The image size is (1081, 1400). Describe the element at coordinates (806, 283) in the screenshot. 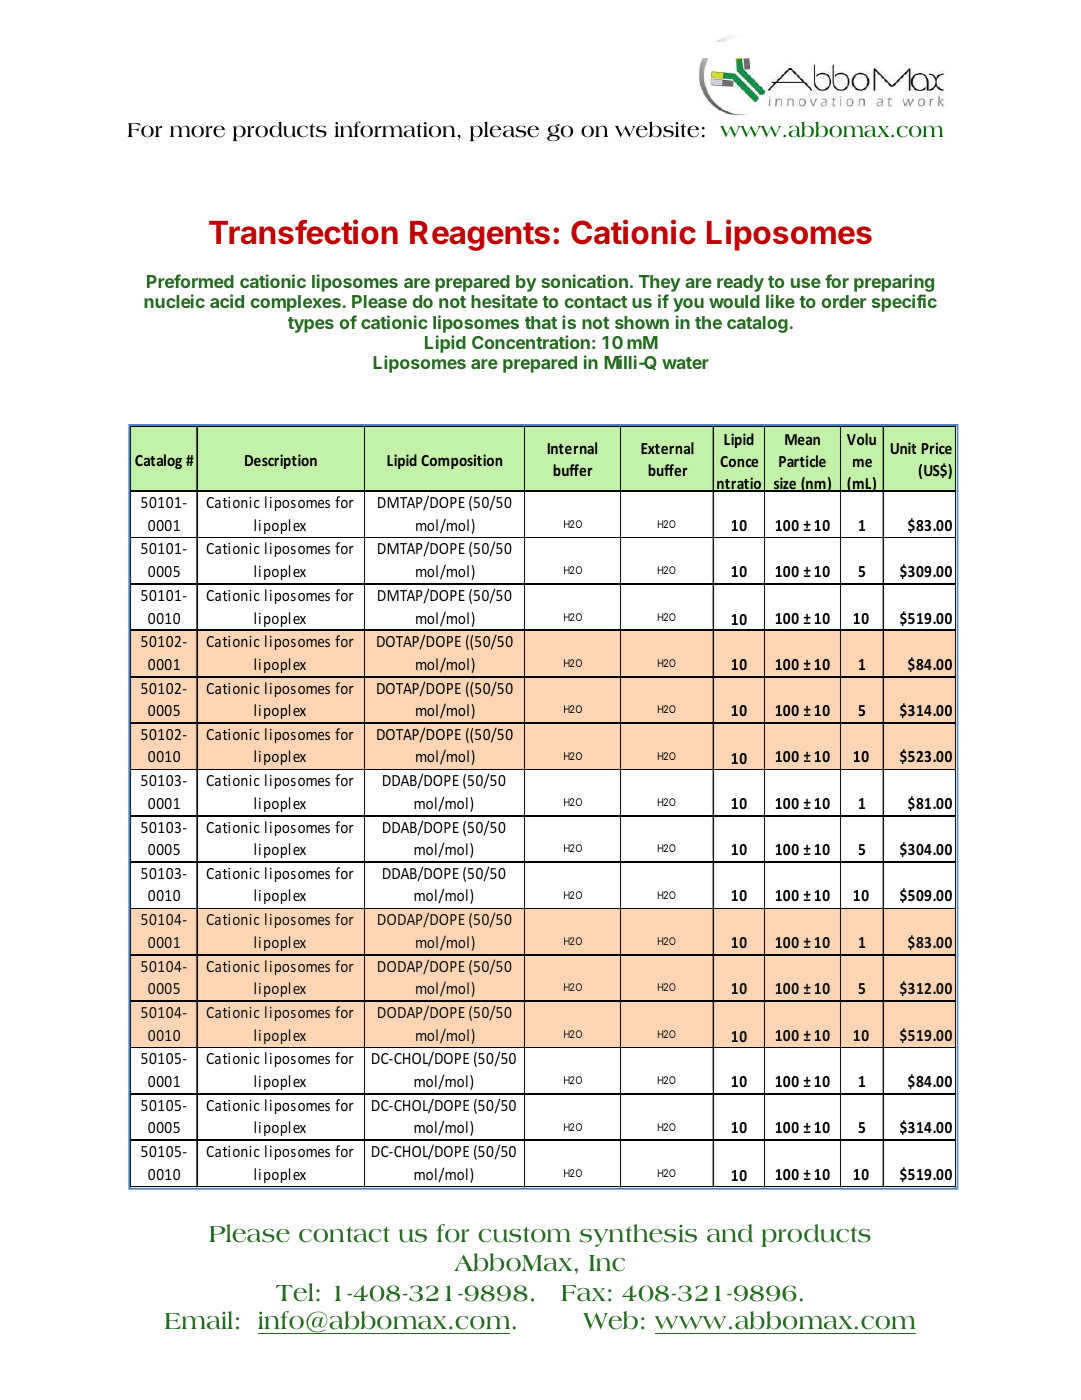

I see `use` at that location.
